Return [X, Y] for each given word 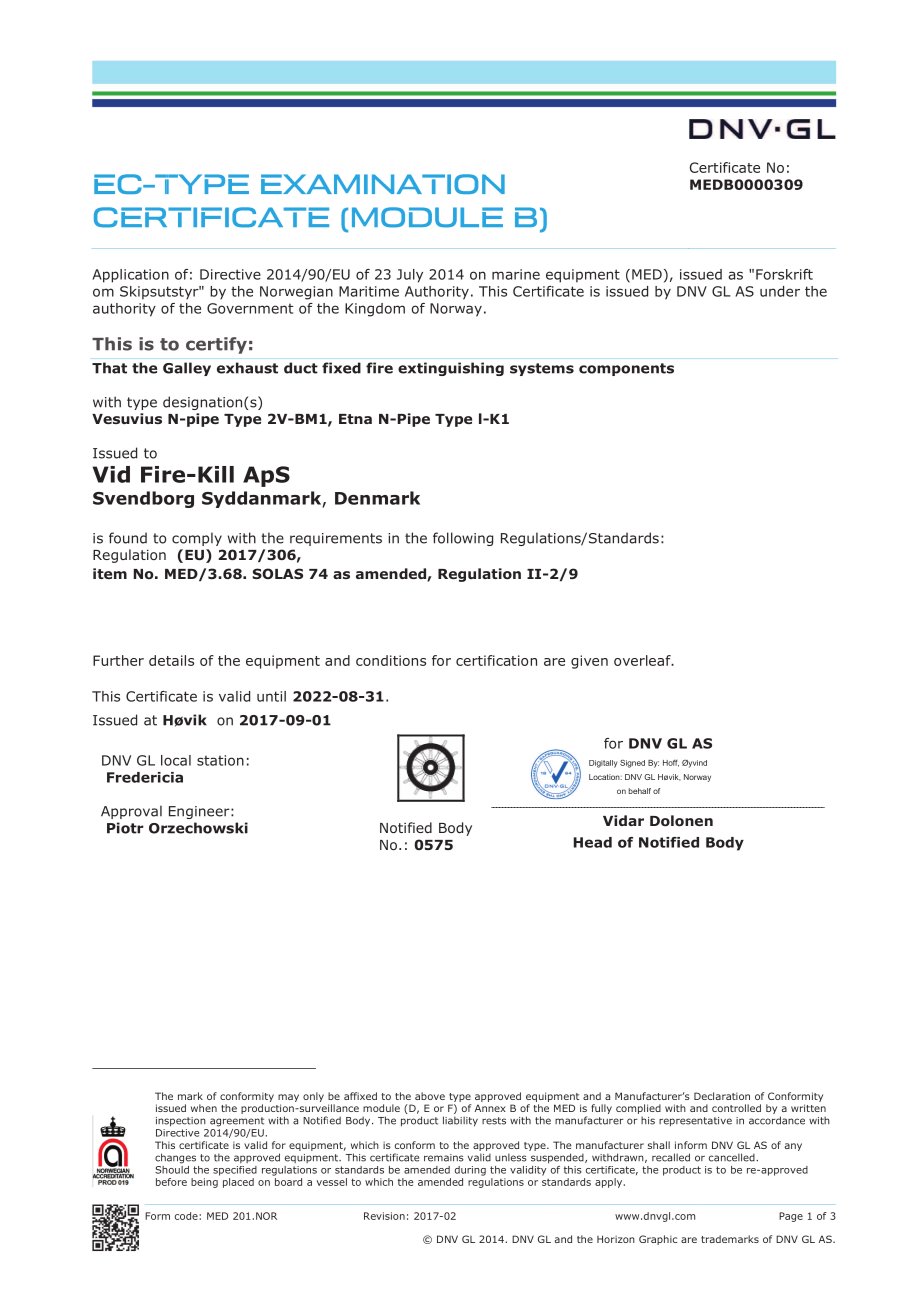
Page [791, 1217]
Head [593, 842]
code [187, 1216]
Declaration [722, 1096]
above [430, 1096]
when [204, 1108]
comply [197, 539]
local [176, 760]
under [780, 291]
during [470, 1171]
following [463, 539]
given [589, 662]
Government [250, 308]
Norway [456, 310]
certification [496, 660]
